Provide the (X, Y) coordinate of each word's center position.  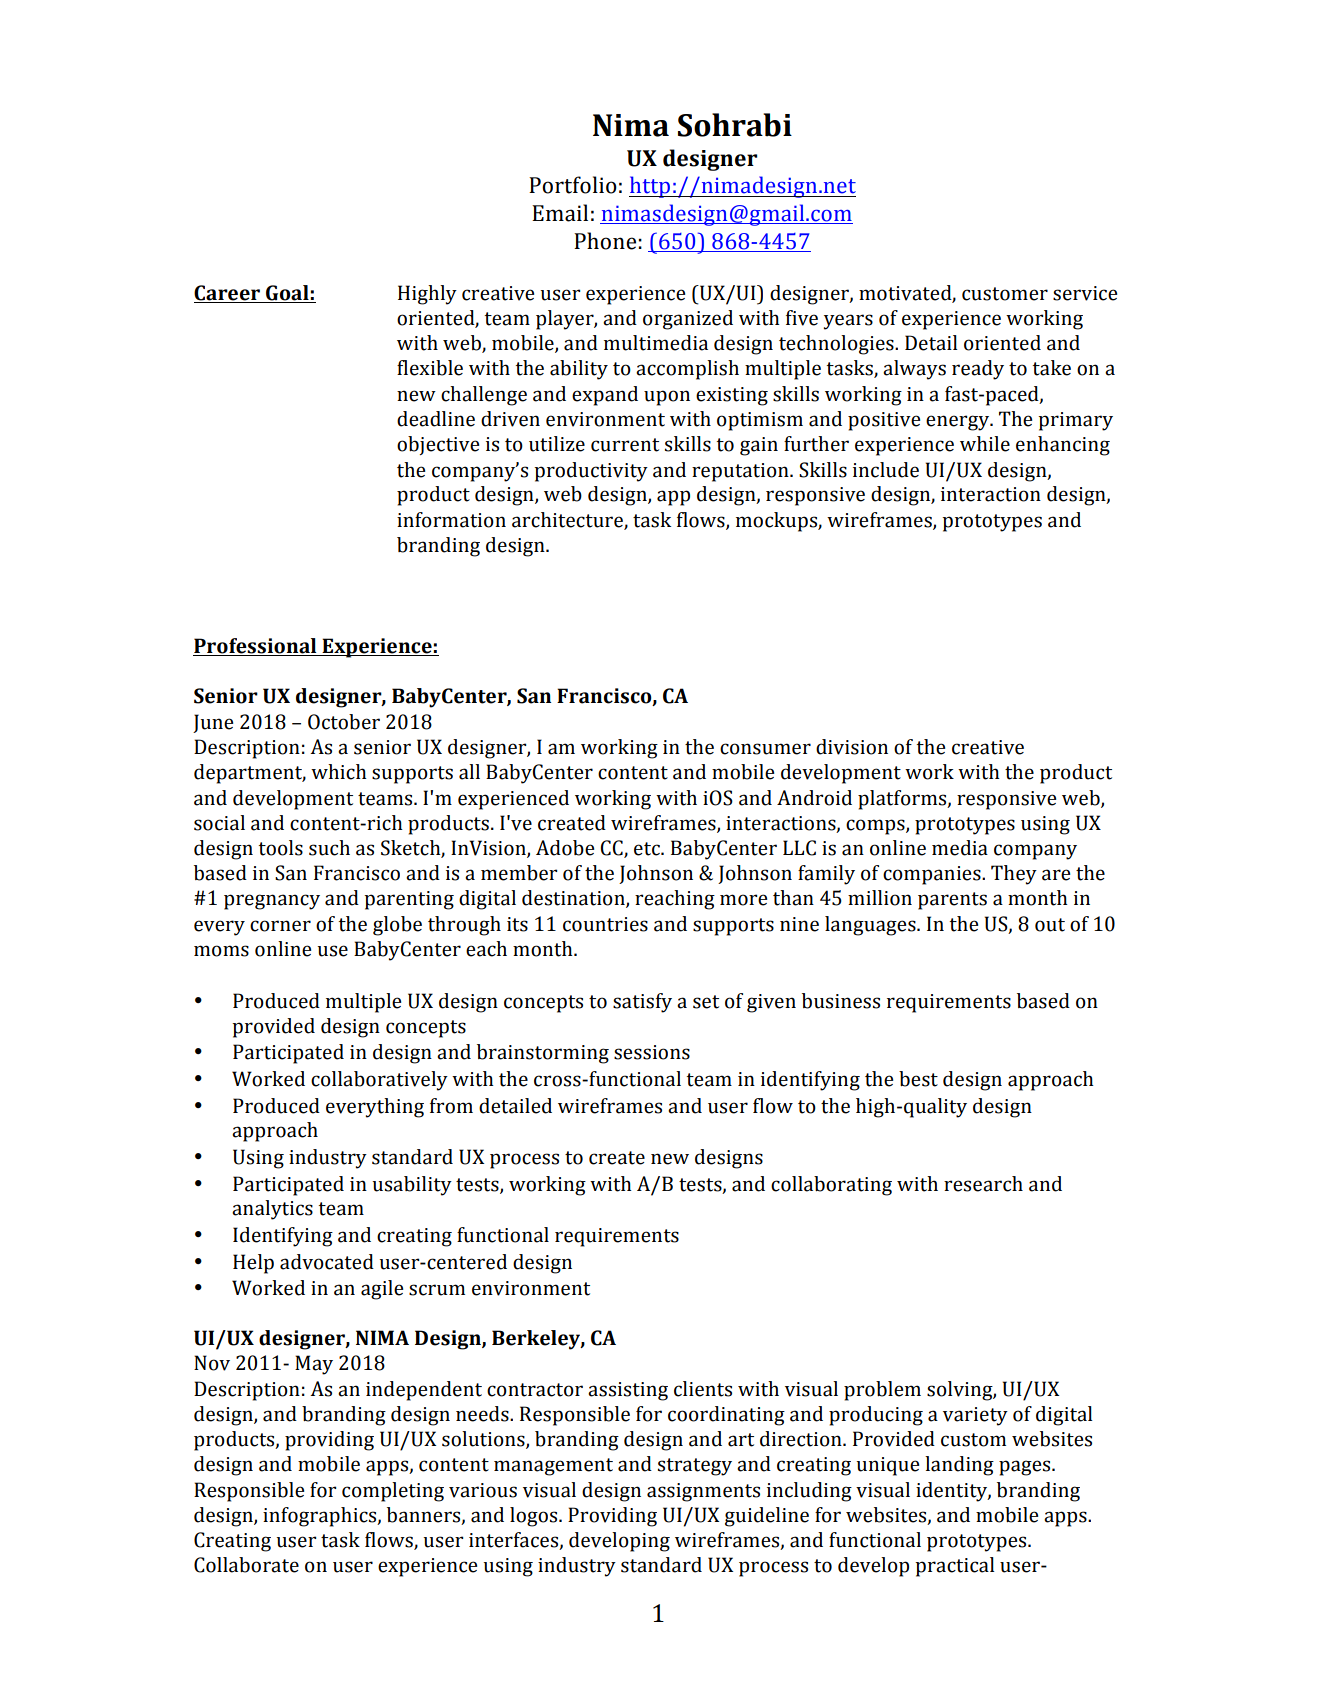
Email (560, 213)
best (918, 1079)
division (852, 747)
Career (228, 294)
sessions (652, 1052)
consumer (765, 749)
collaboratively (379, 1081)
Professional (255, 646)
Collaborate (246, 1565)
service (1085, 293)
